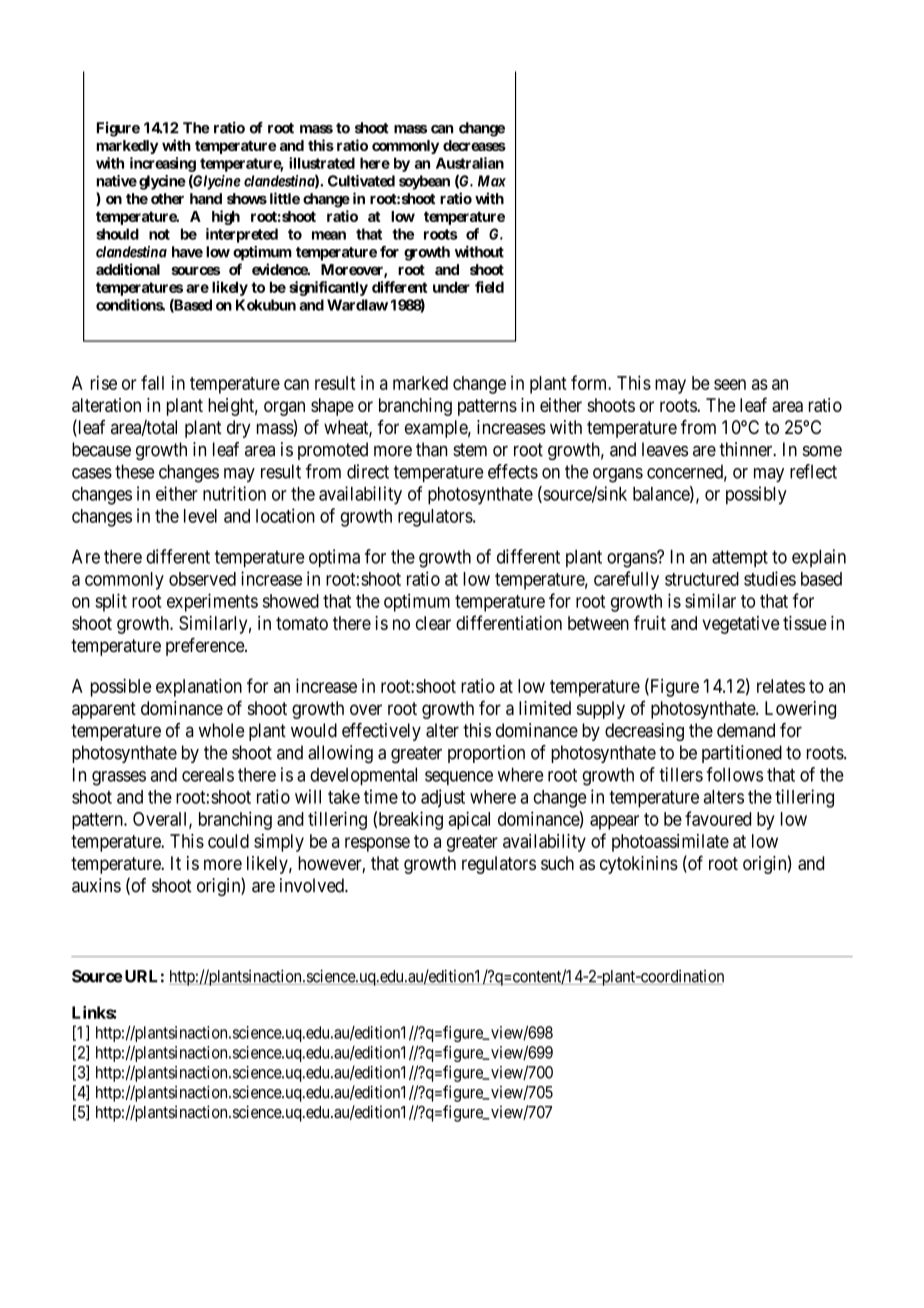 The image size is (924, 1308). I want to click on Australian, so click(470, 163).
